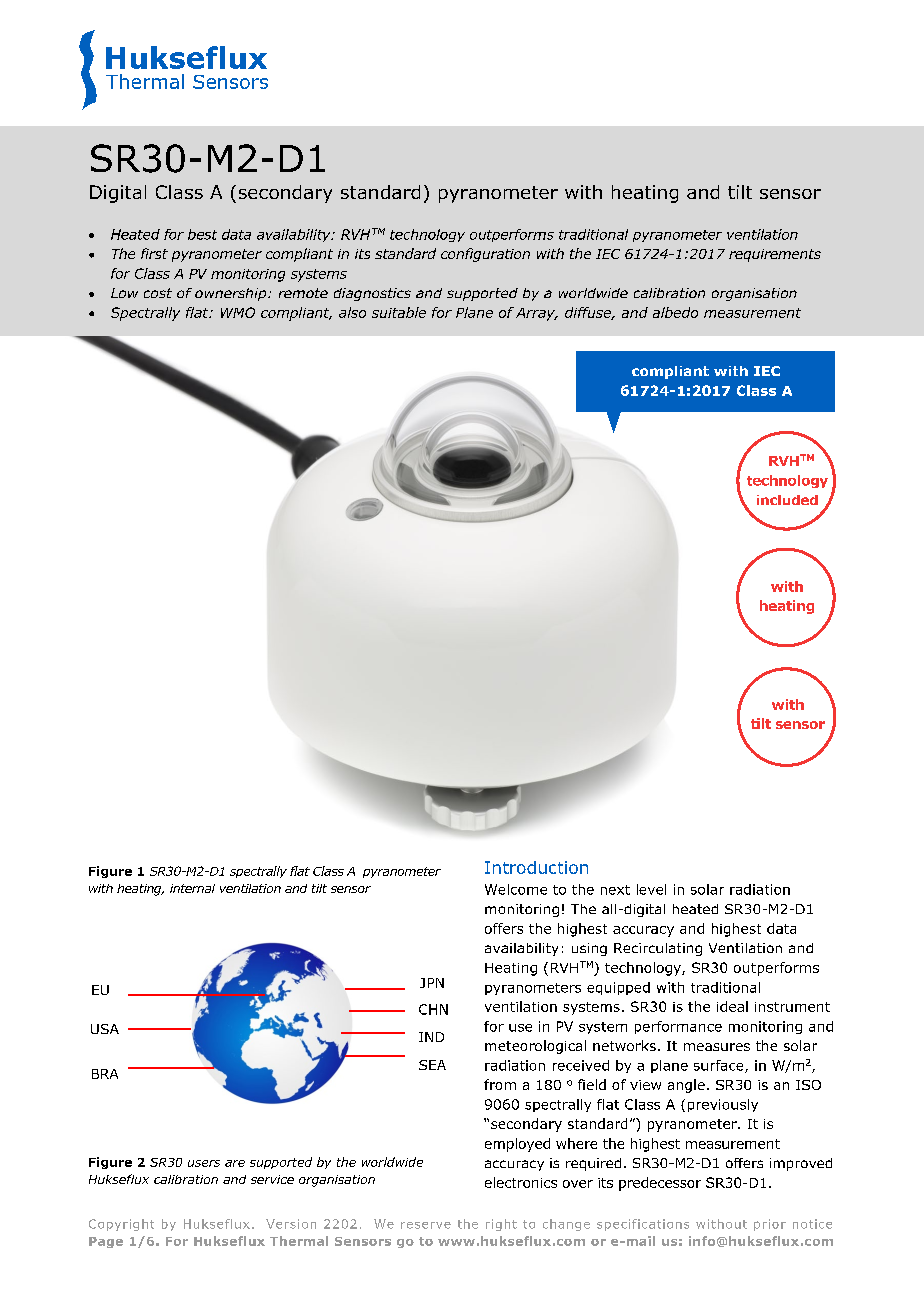 Image resolution: width=924 pixels, height=1308 pixels. Describe the element at coordinates (485, 255) in the screenshot. I see `configuration` at that location.
